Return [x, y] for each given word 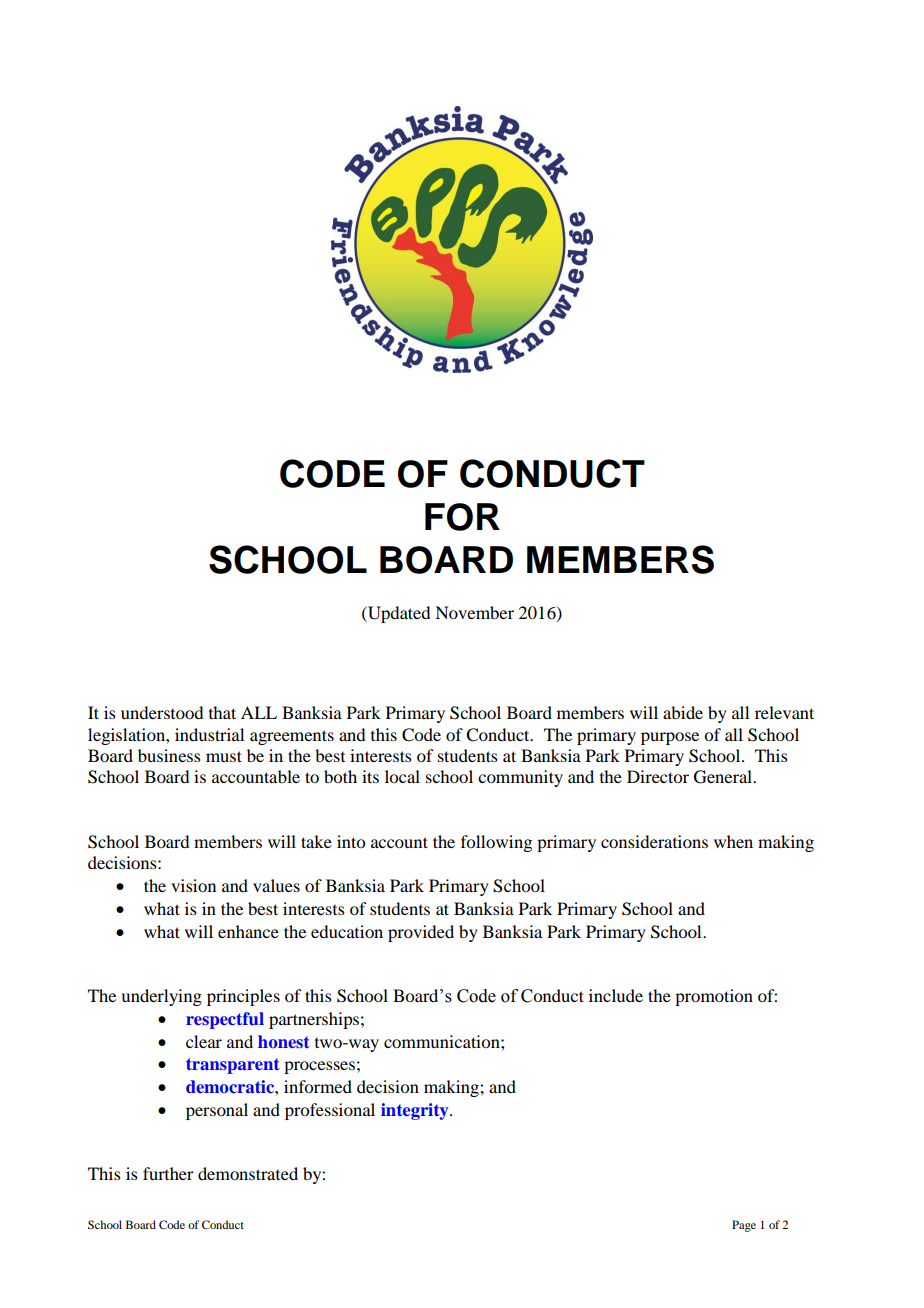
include [616, 995]
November [474, 612]
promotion [714, 997]
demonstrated [248, 1173]
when [733, 841]
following [496, 843]
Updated [398, 614]
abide [683, 712]
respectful [225, 1020]
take [316, 841]
